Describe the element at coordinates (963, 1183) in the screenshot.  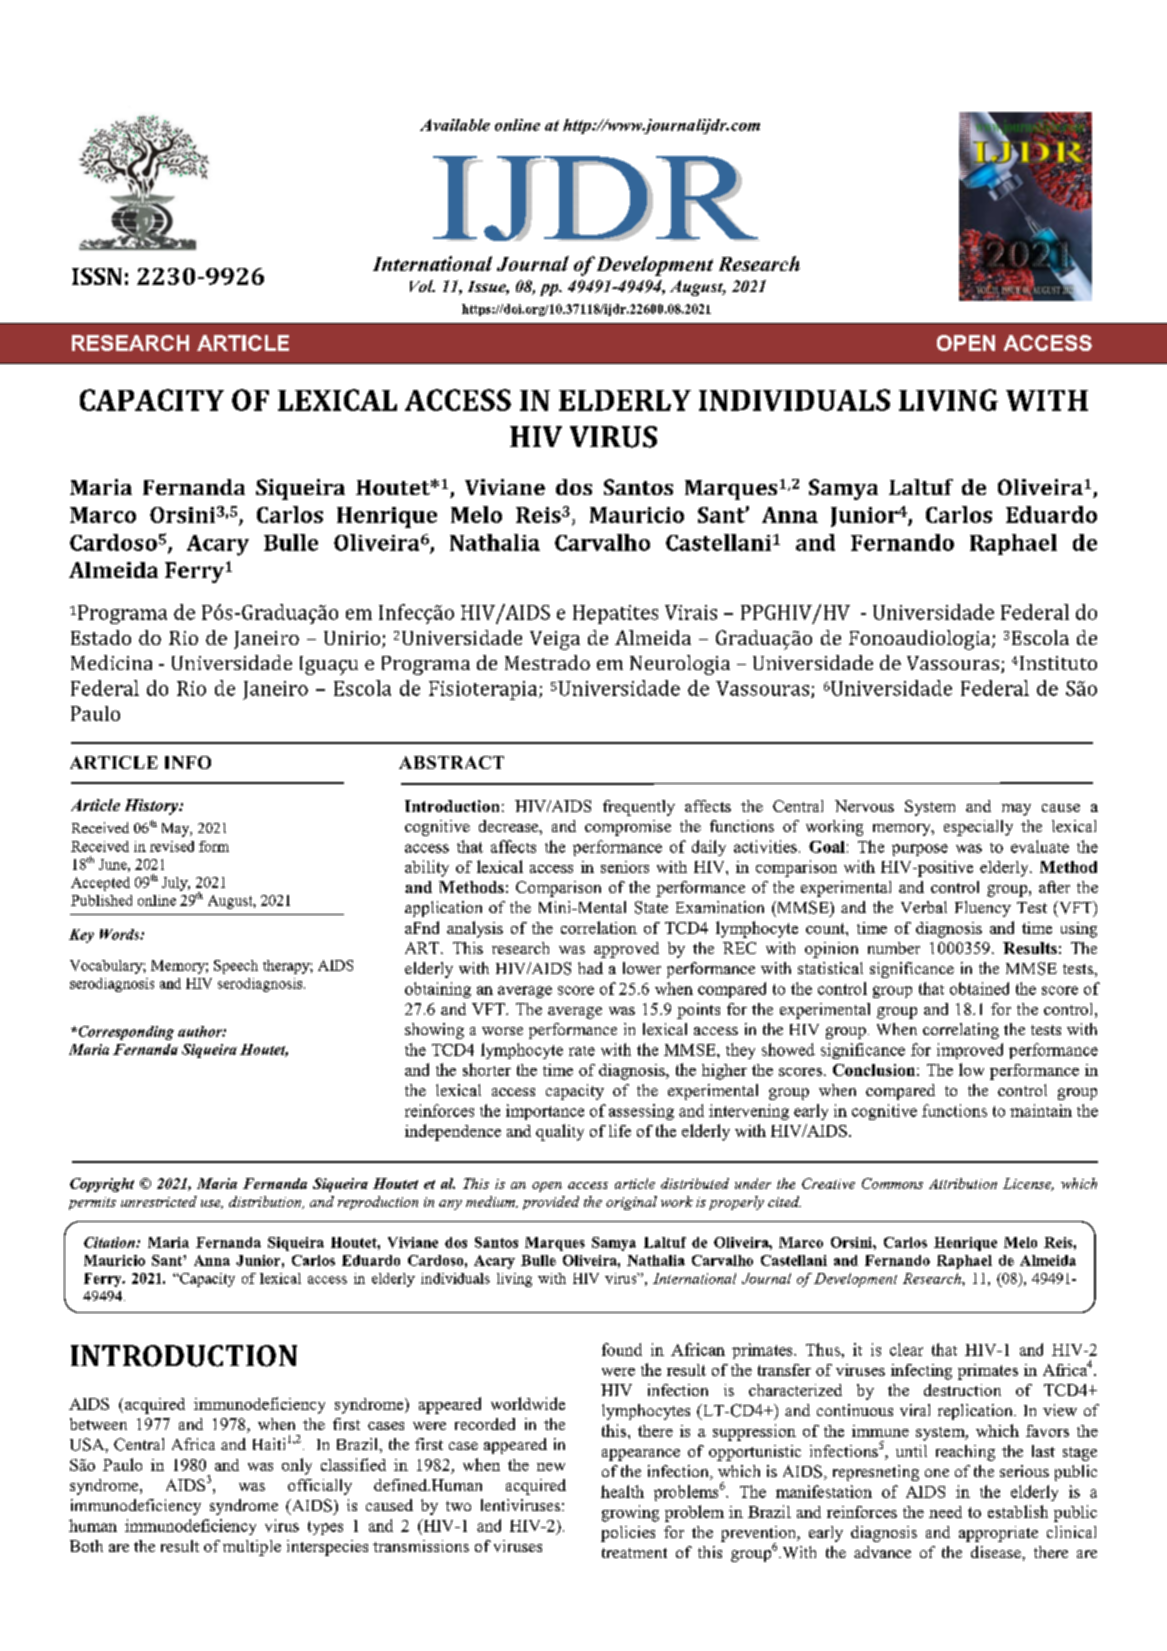
I see `Attribution` at that location.
